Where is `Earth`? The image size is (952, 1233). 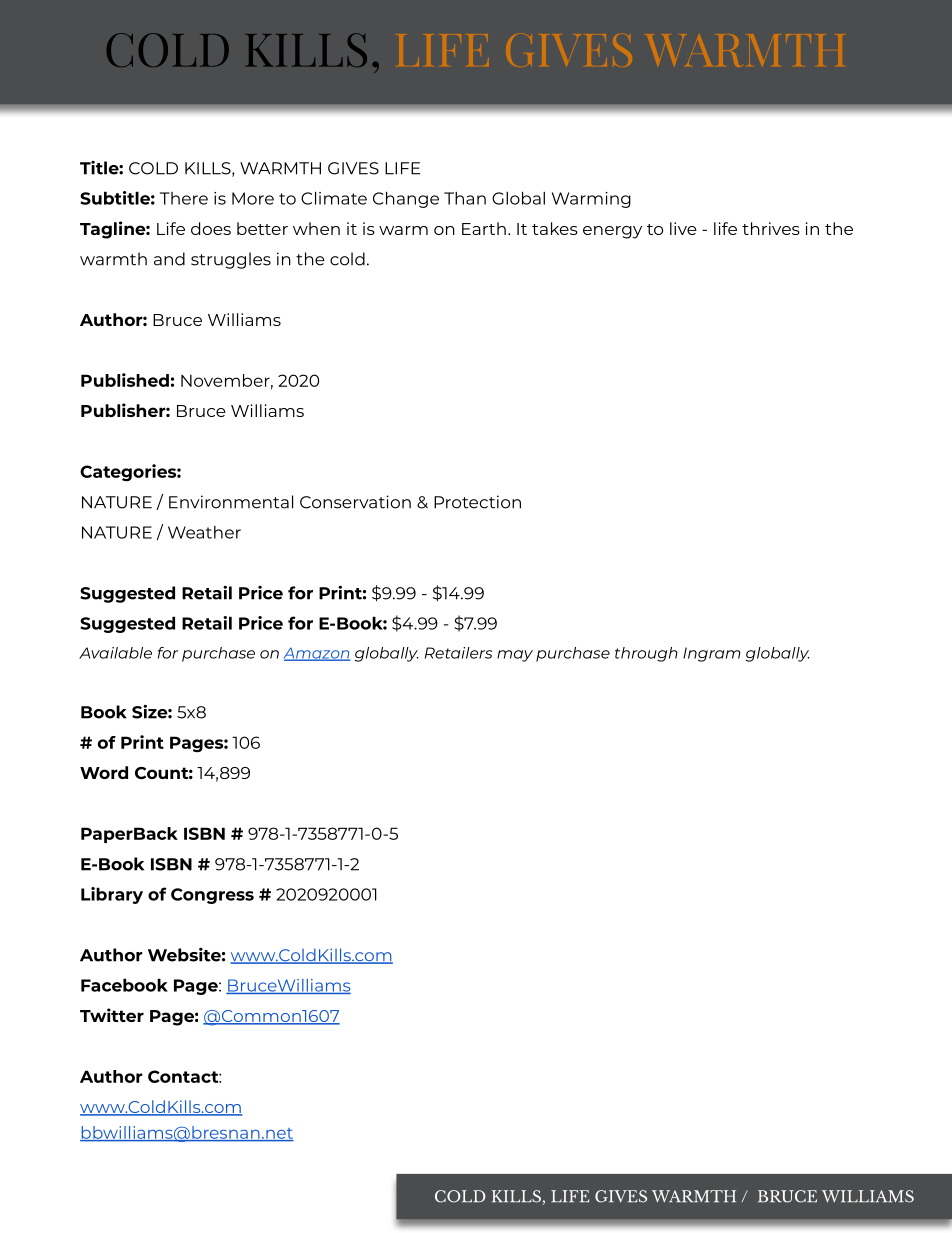 Earth is located at coordinates (484, 228).
